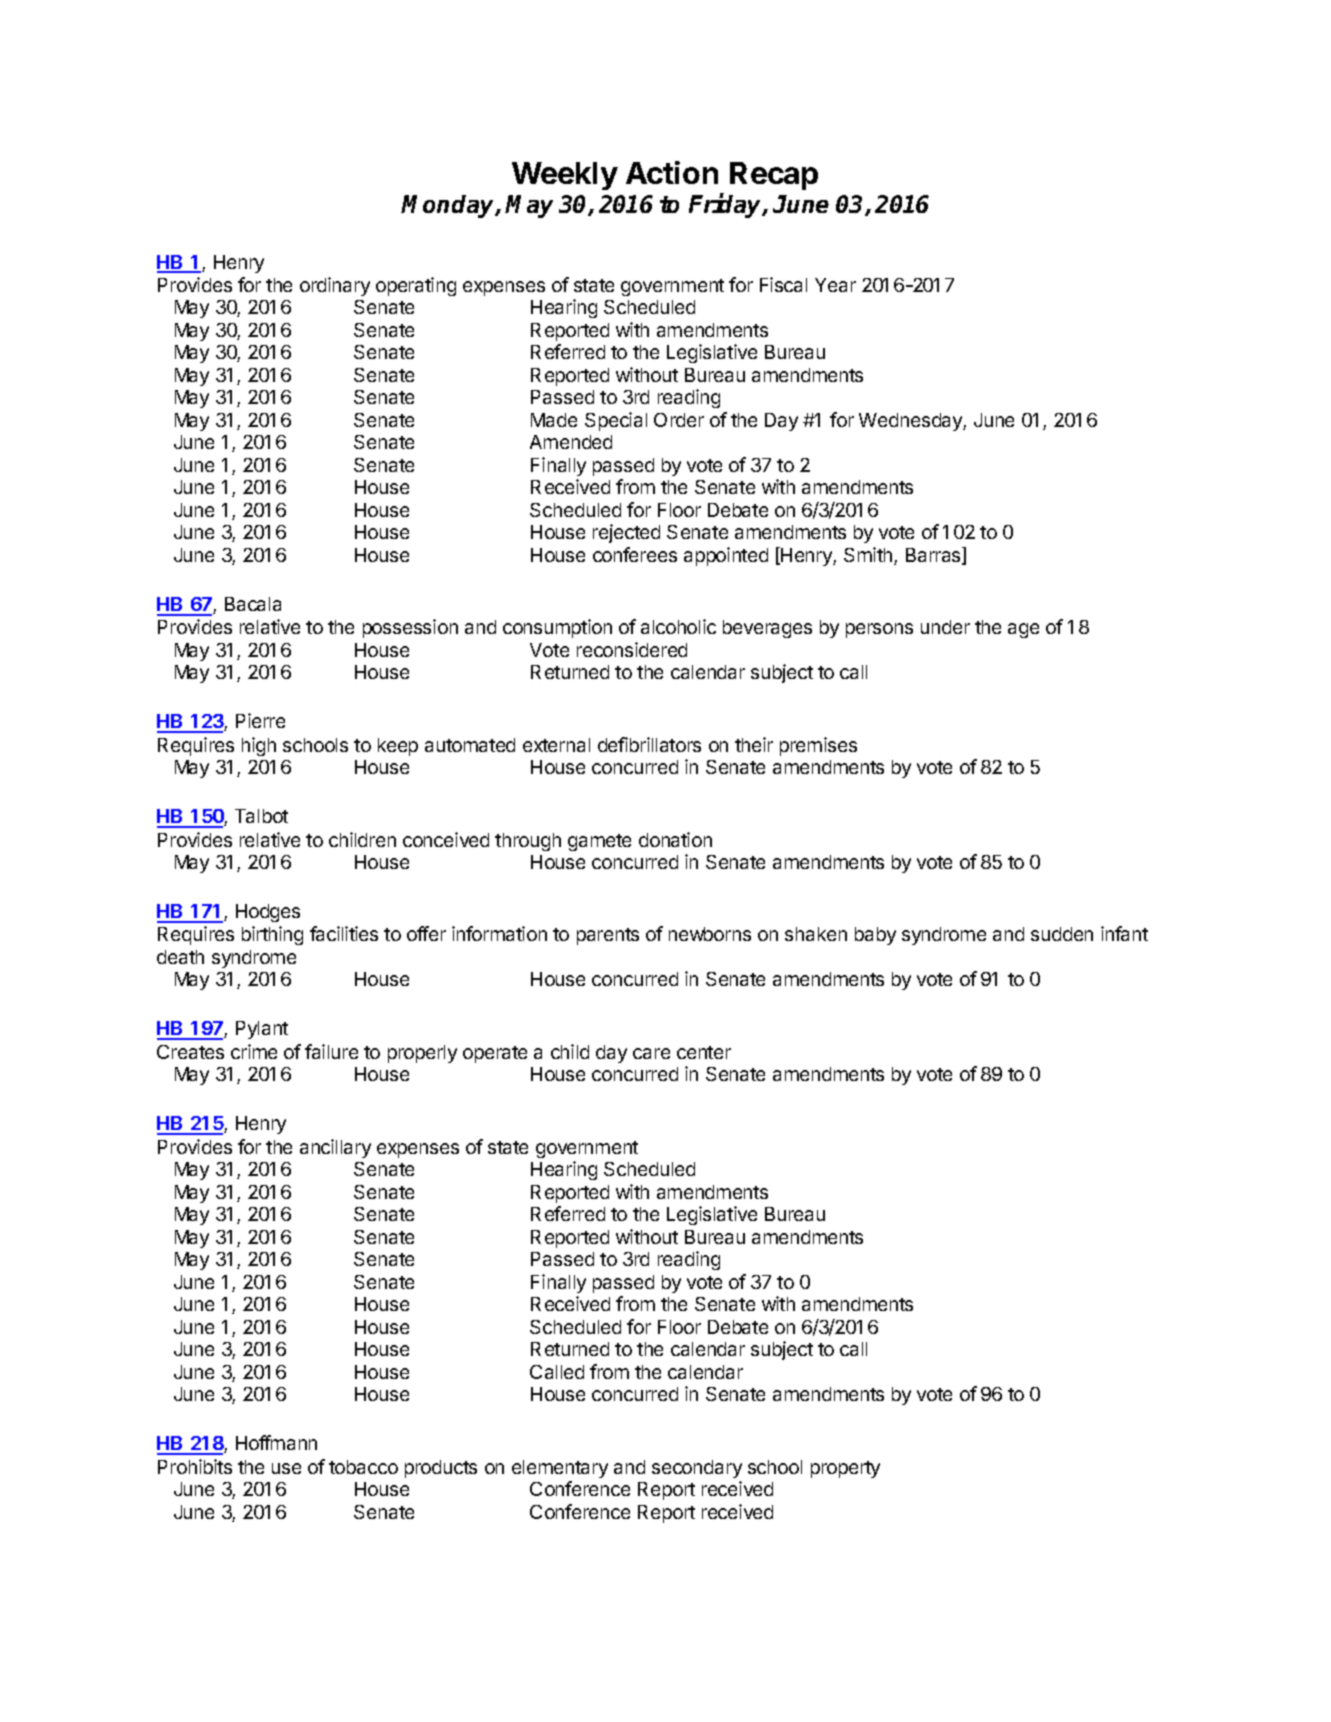 The height and width of the screenshot is (1722, 1331). What do you see at coordinates (276, 1442) in the screenshot?
I see `Hoffmann` at bounding box center [276, 1442].
